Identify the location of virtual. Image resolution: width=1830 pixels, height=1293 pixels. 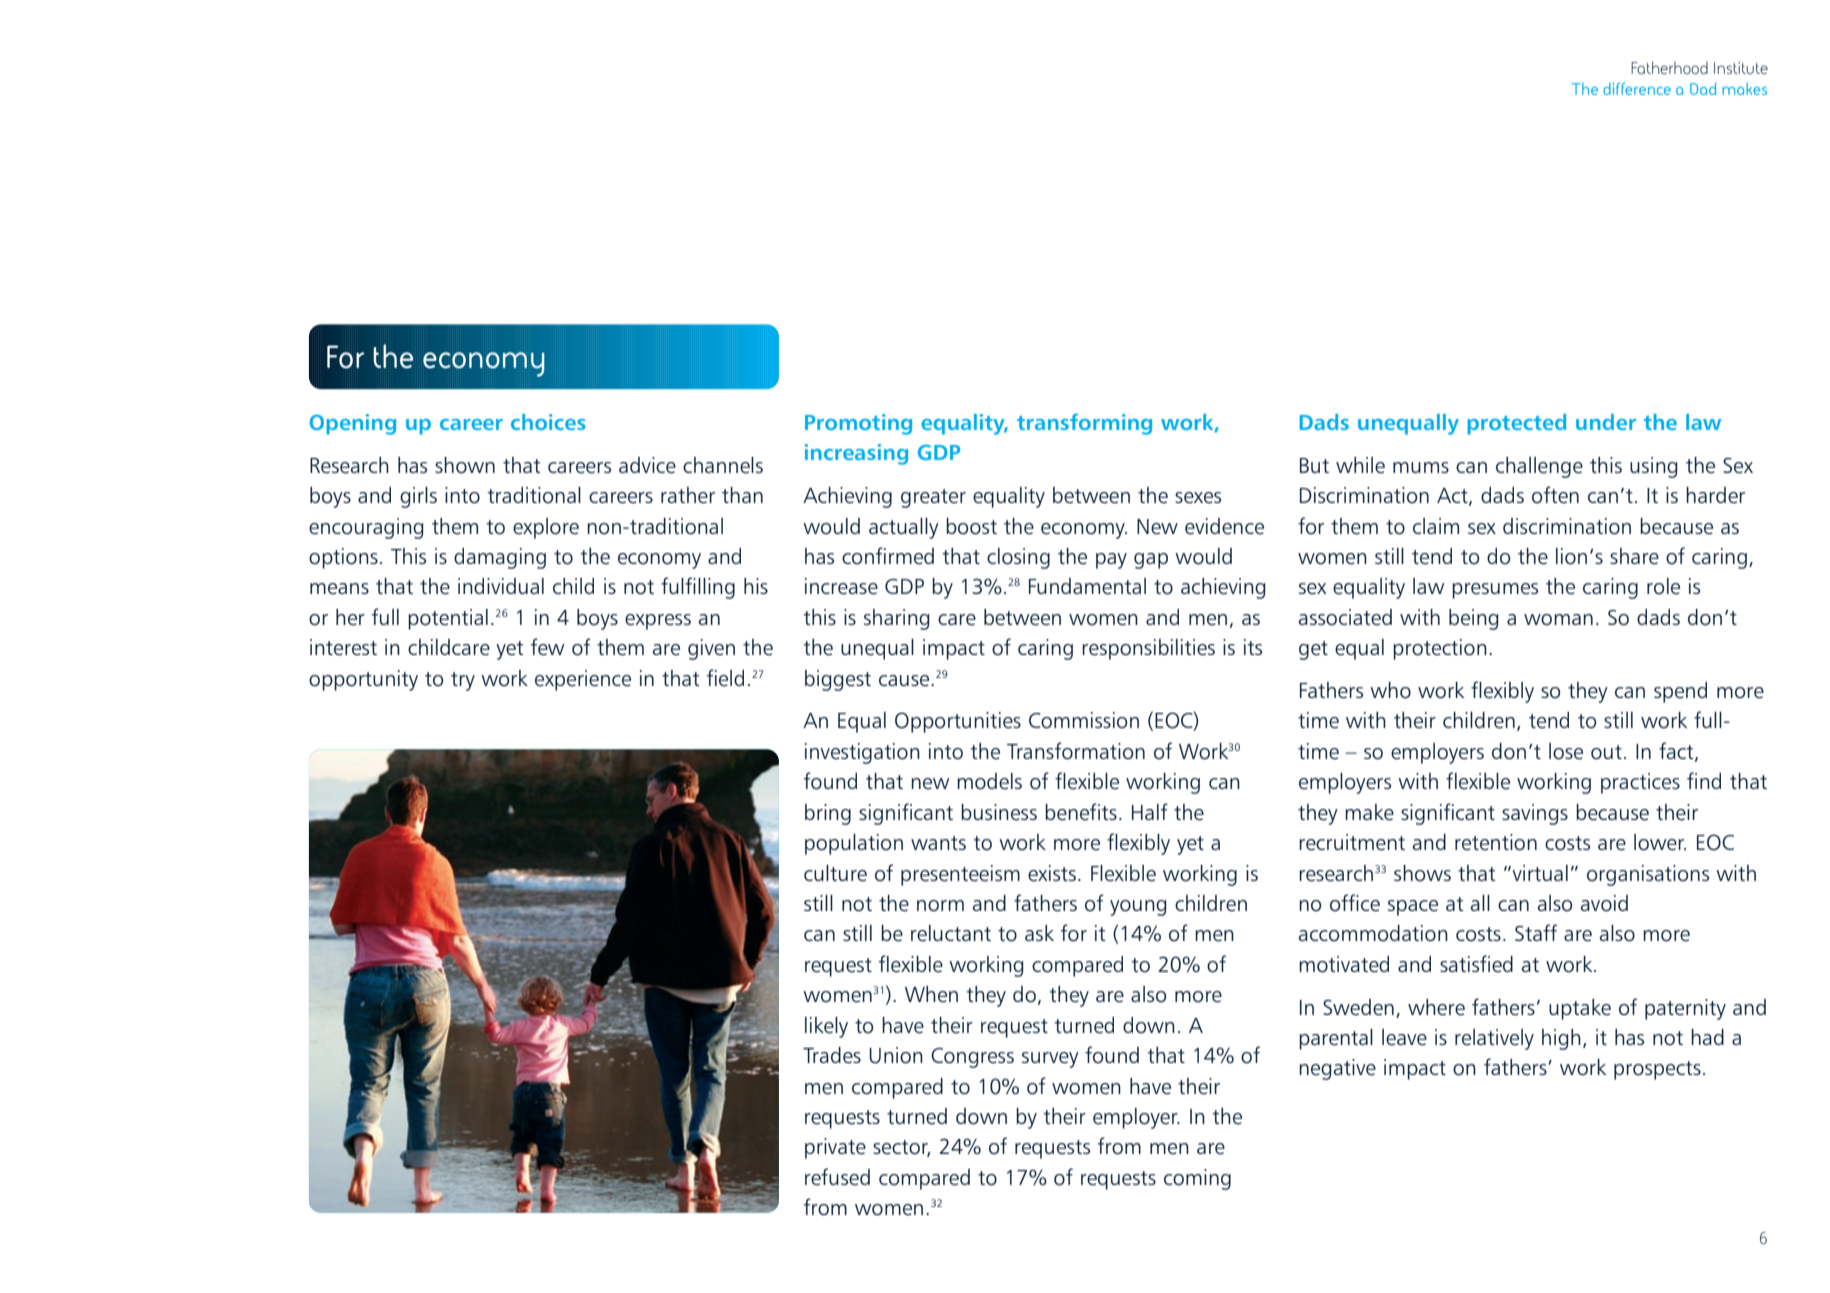
(1539, 873).
